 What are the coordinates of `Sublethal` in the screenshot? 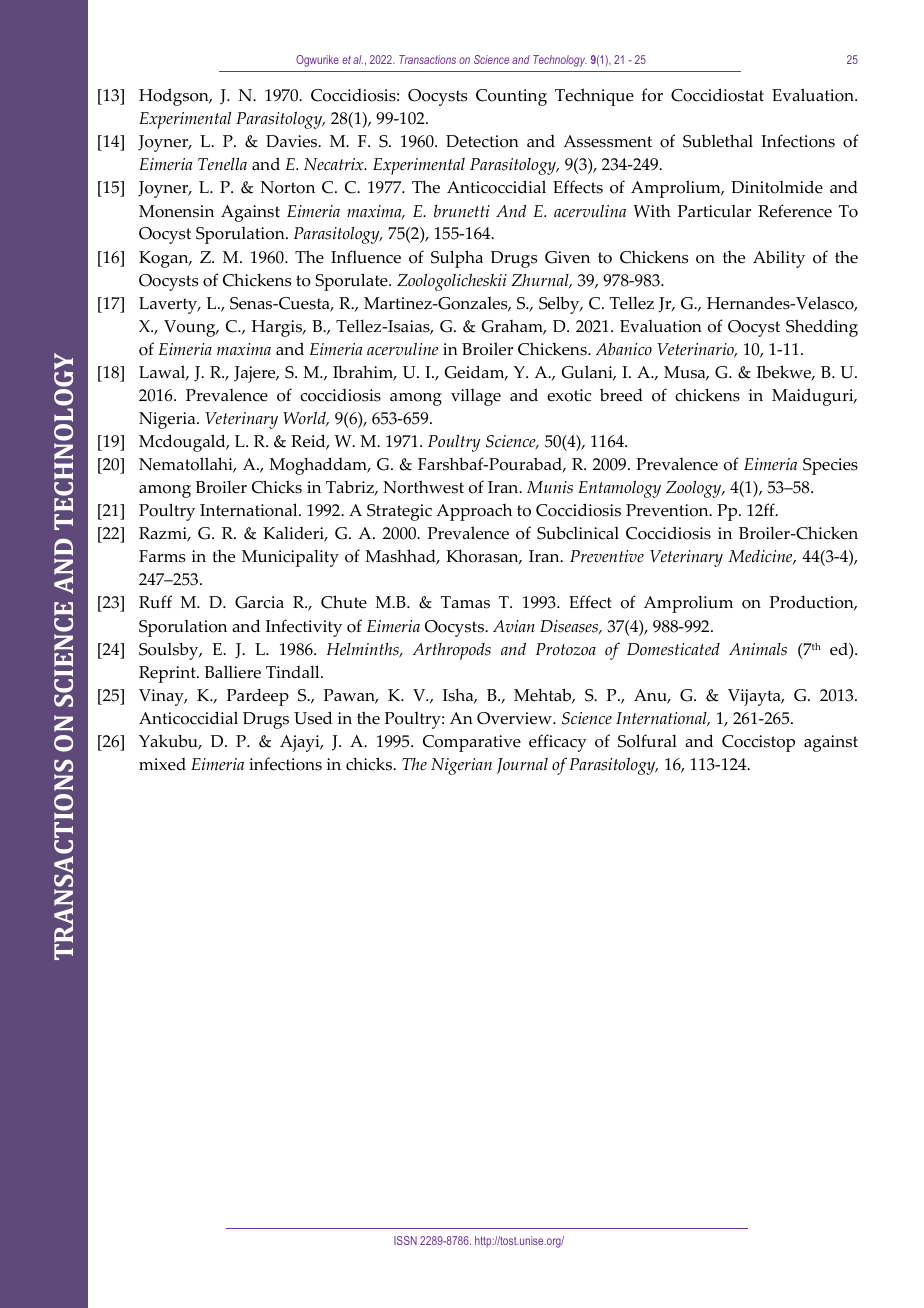 It's located at (718, 141).
